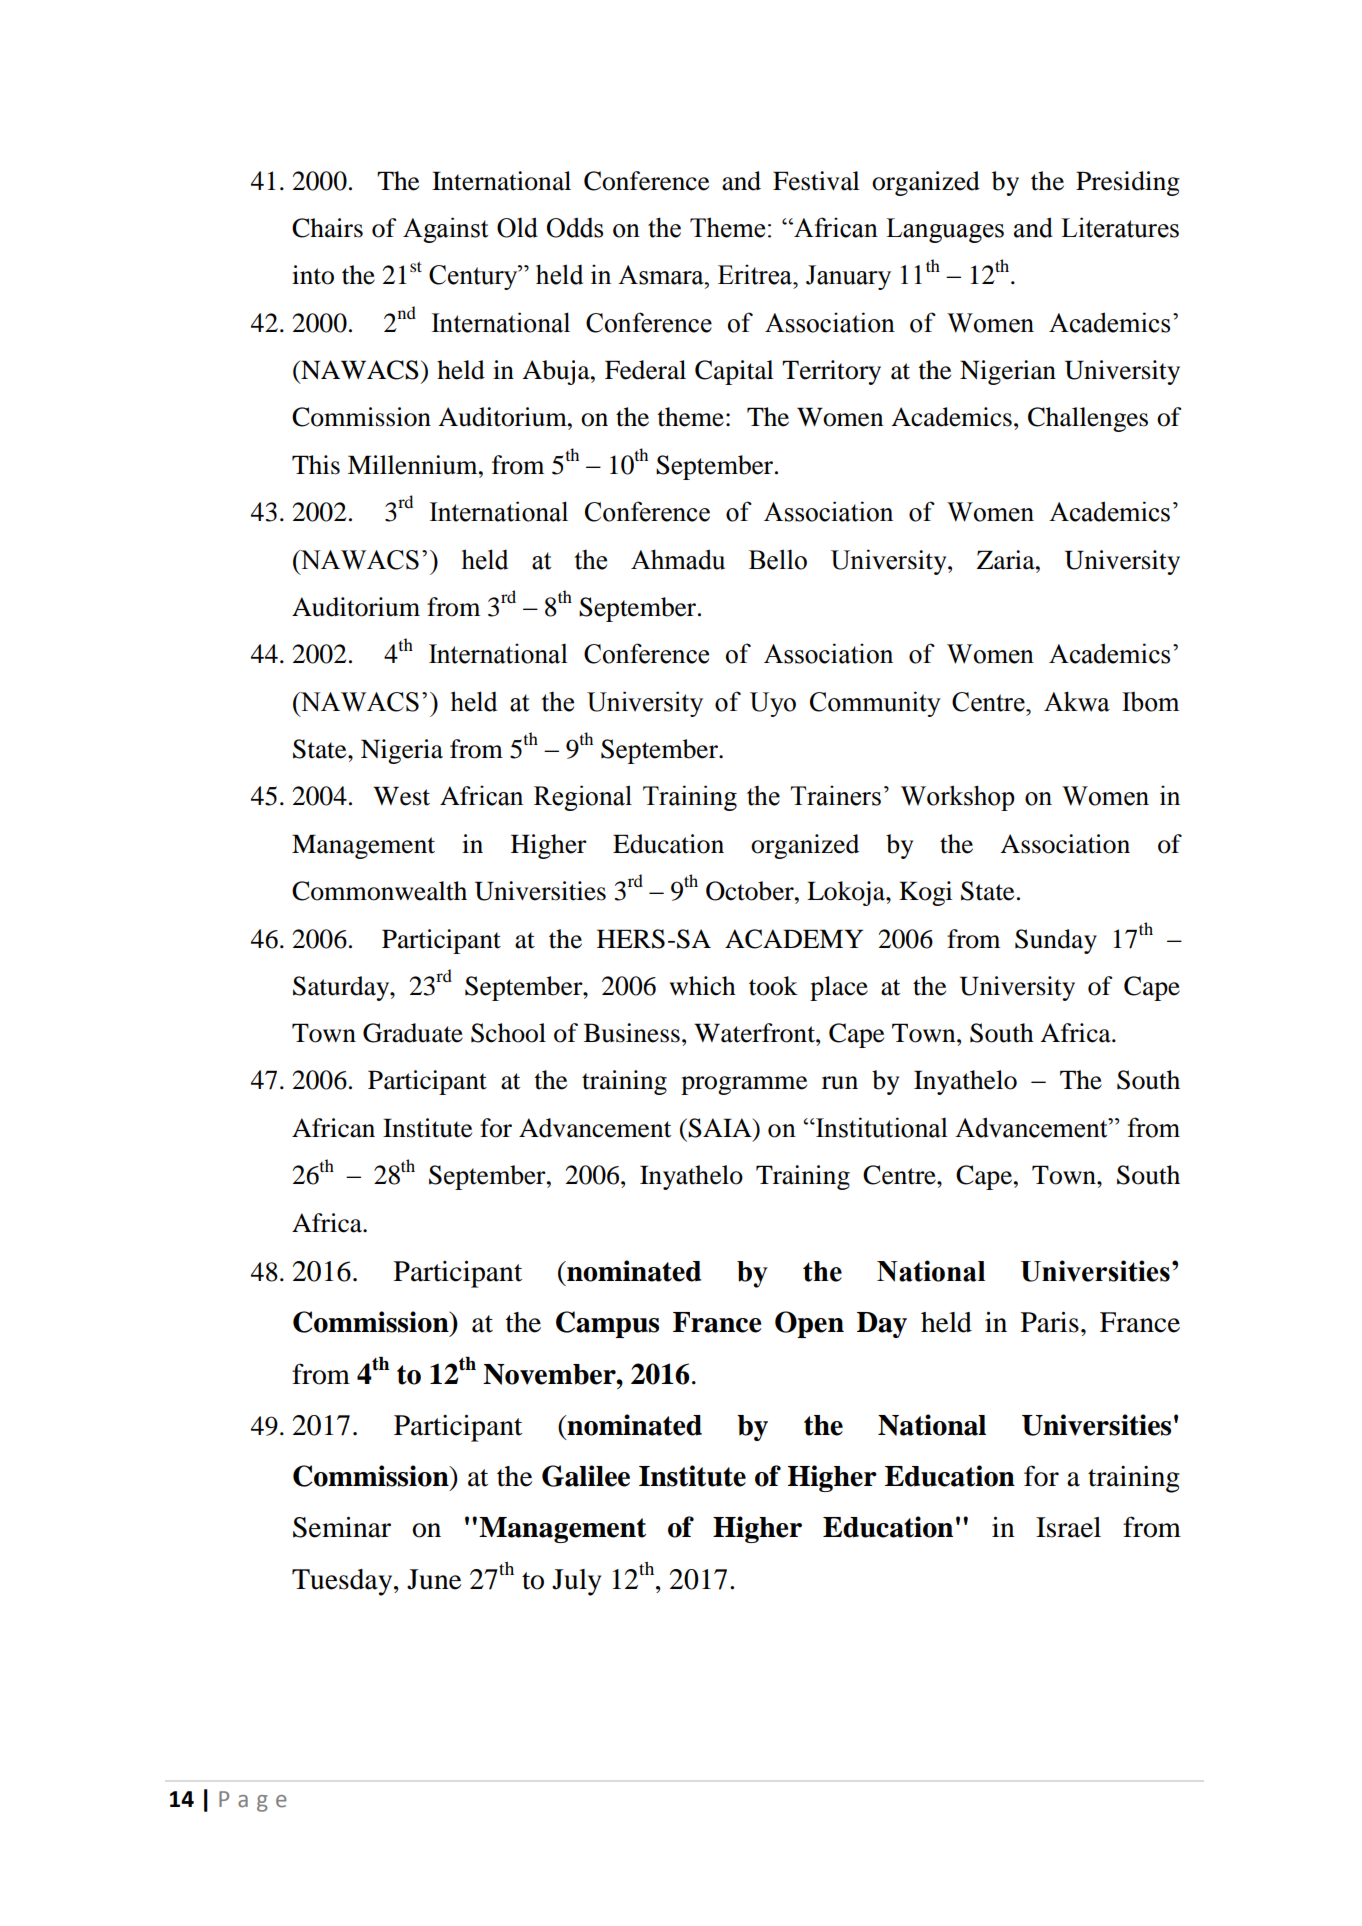  What do you see at coordinates (1056, 941) in the page?
I see `Sunday` at bounding box center [1056, 941].
